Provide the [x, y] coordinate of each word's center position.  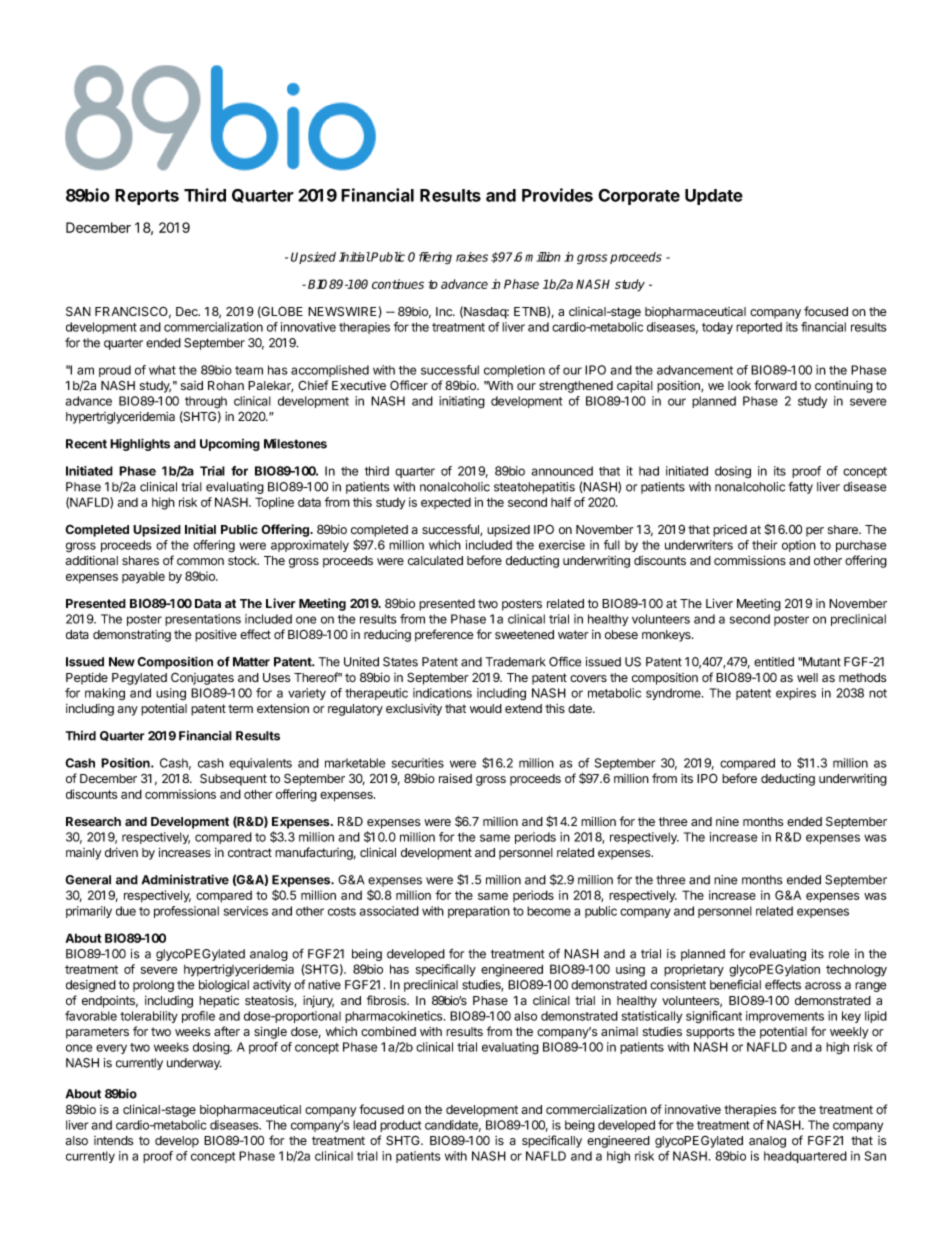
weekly [849, 1033]
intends [113, 1140]
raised [455, 778]
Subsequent [233, 779]
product [400, 1126]
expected [446, 503]
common [200, 562]
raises [472, 257]
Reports [147, 197]
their [764, 545]
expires [796, 694]
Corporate [639, 197]
